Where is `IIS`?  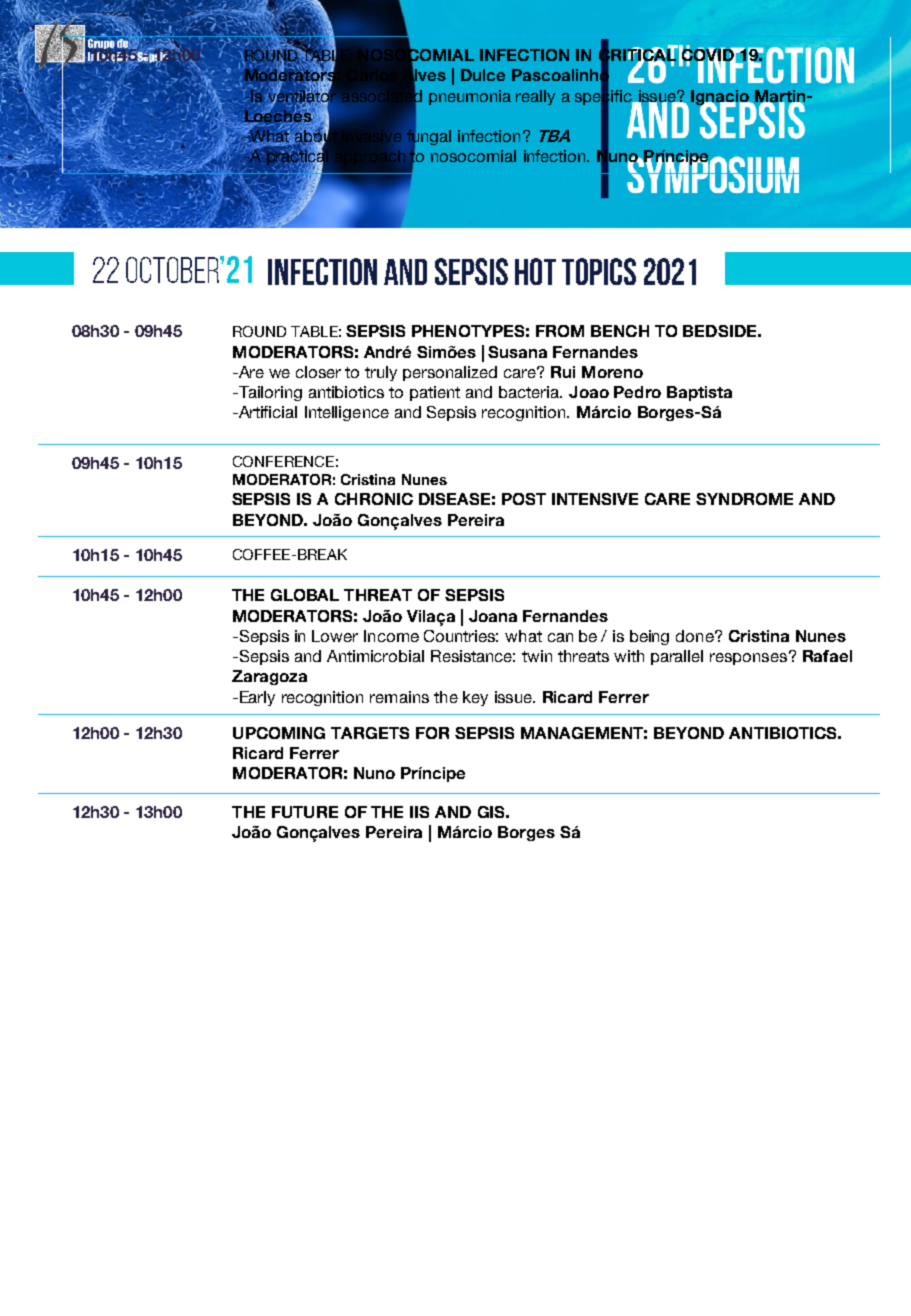
IIS is located at coordinates (419, 812).
